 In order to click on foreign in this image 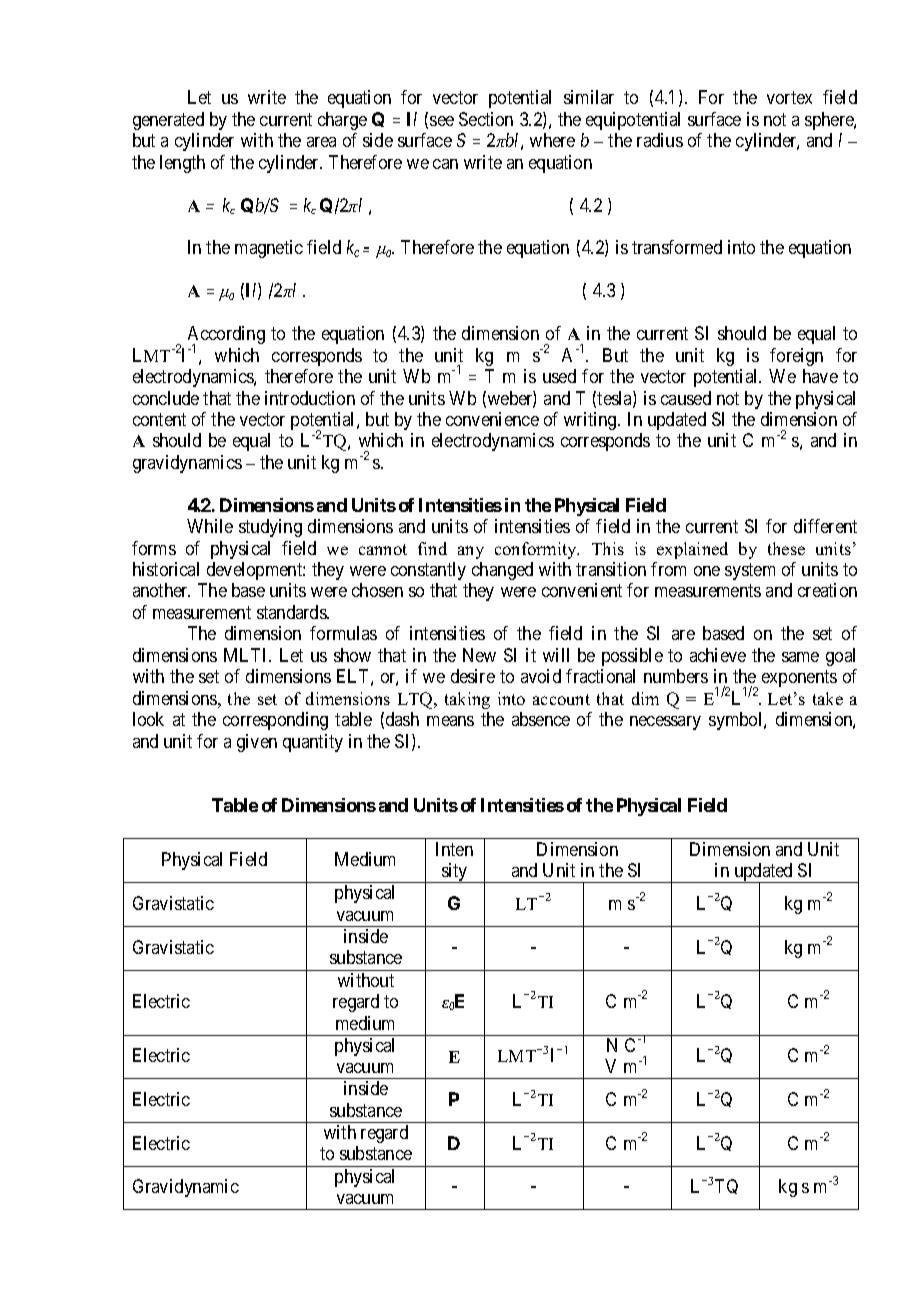, I will do `click(796, 357)`.
